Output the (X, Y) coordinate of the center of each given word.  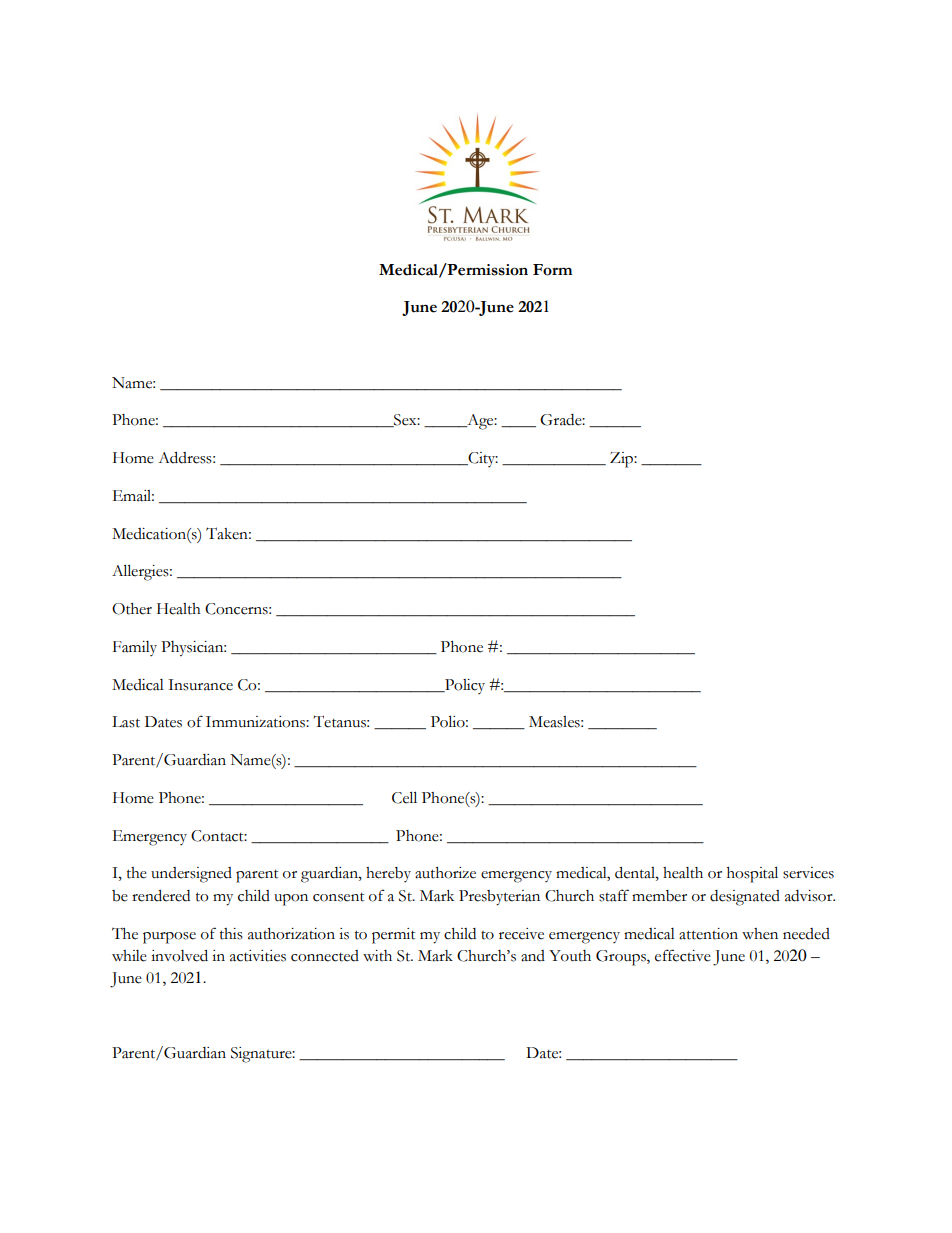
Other (132, 609)
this (231, 934)
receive (521, 934)
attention (708, 934)
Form (552, 270)
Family (135, 648)
